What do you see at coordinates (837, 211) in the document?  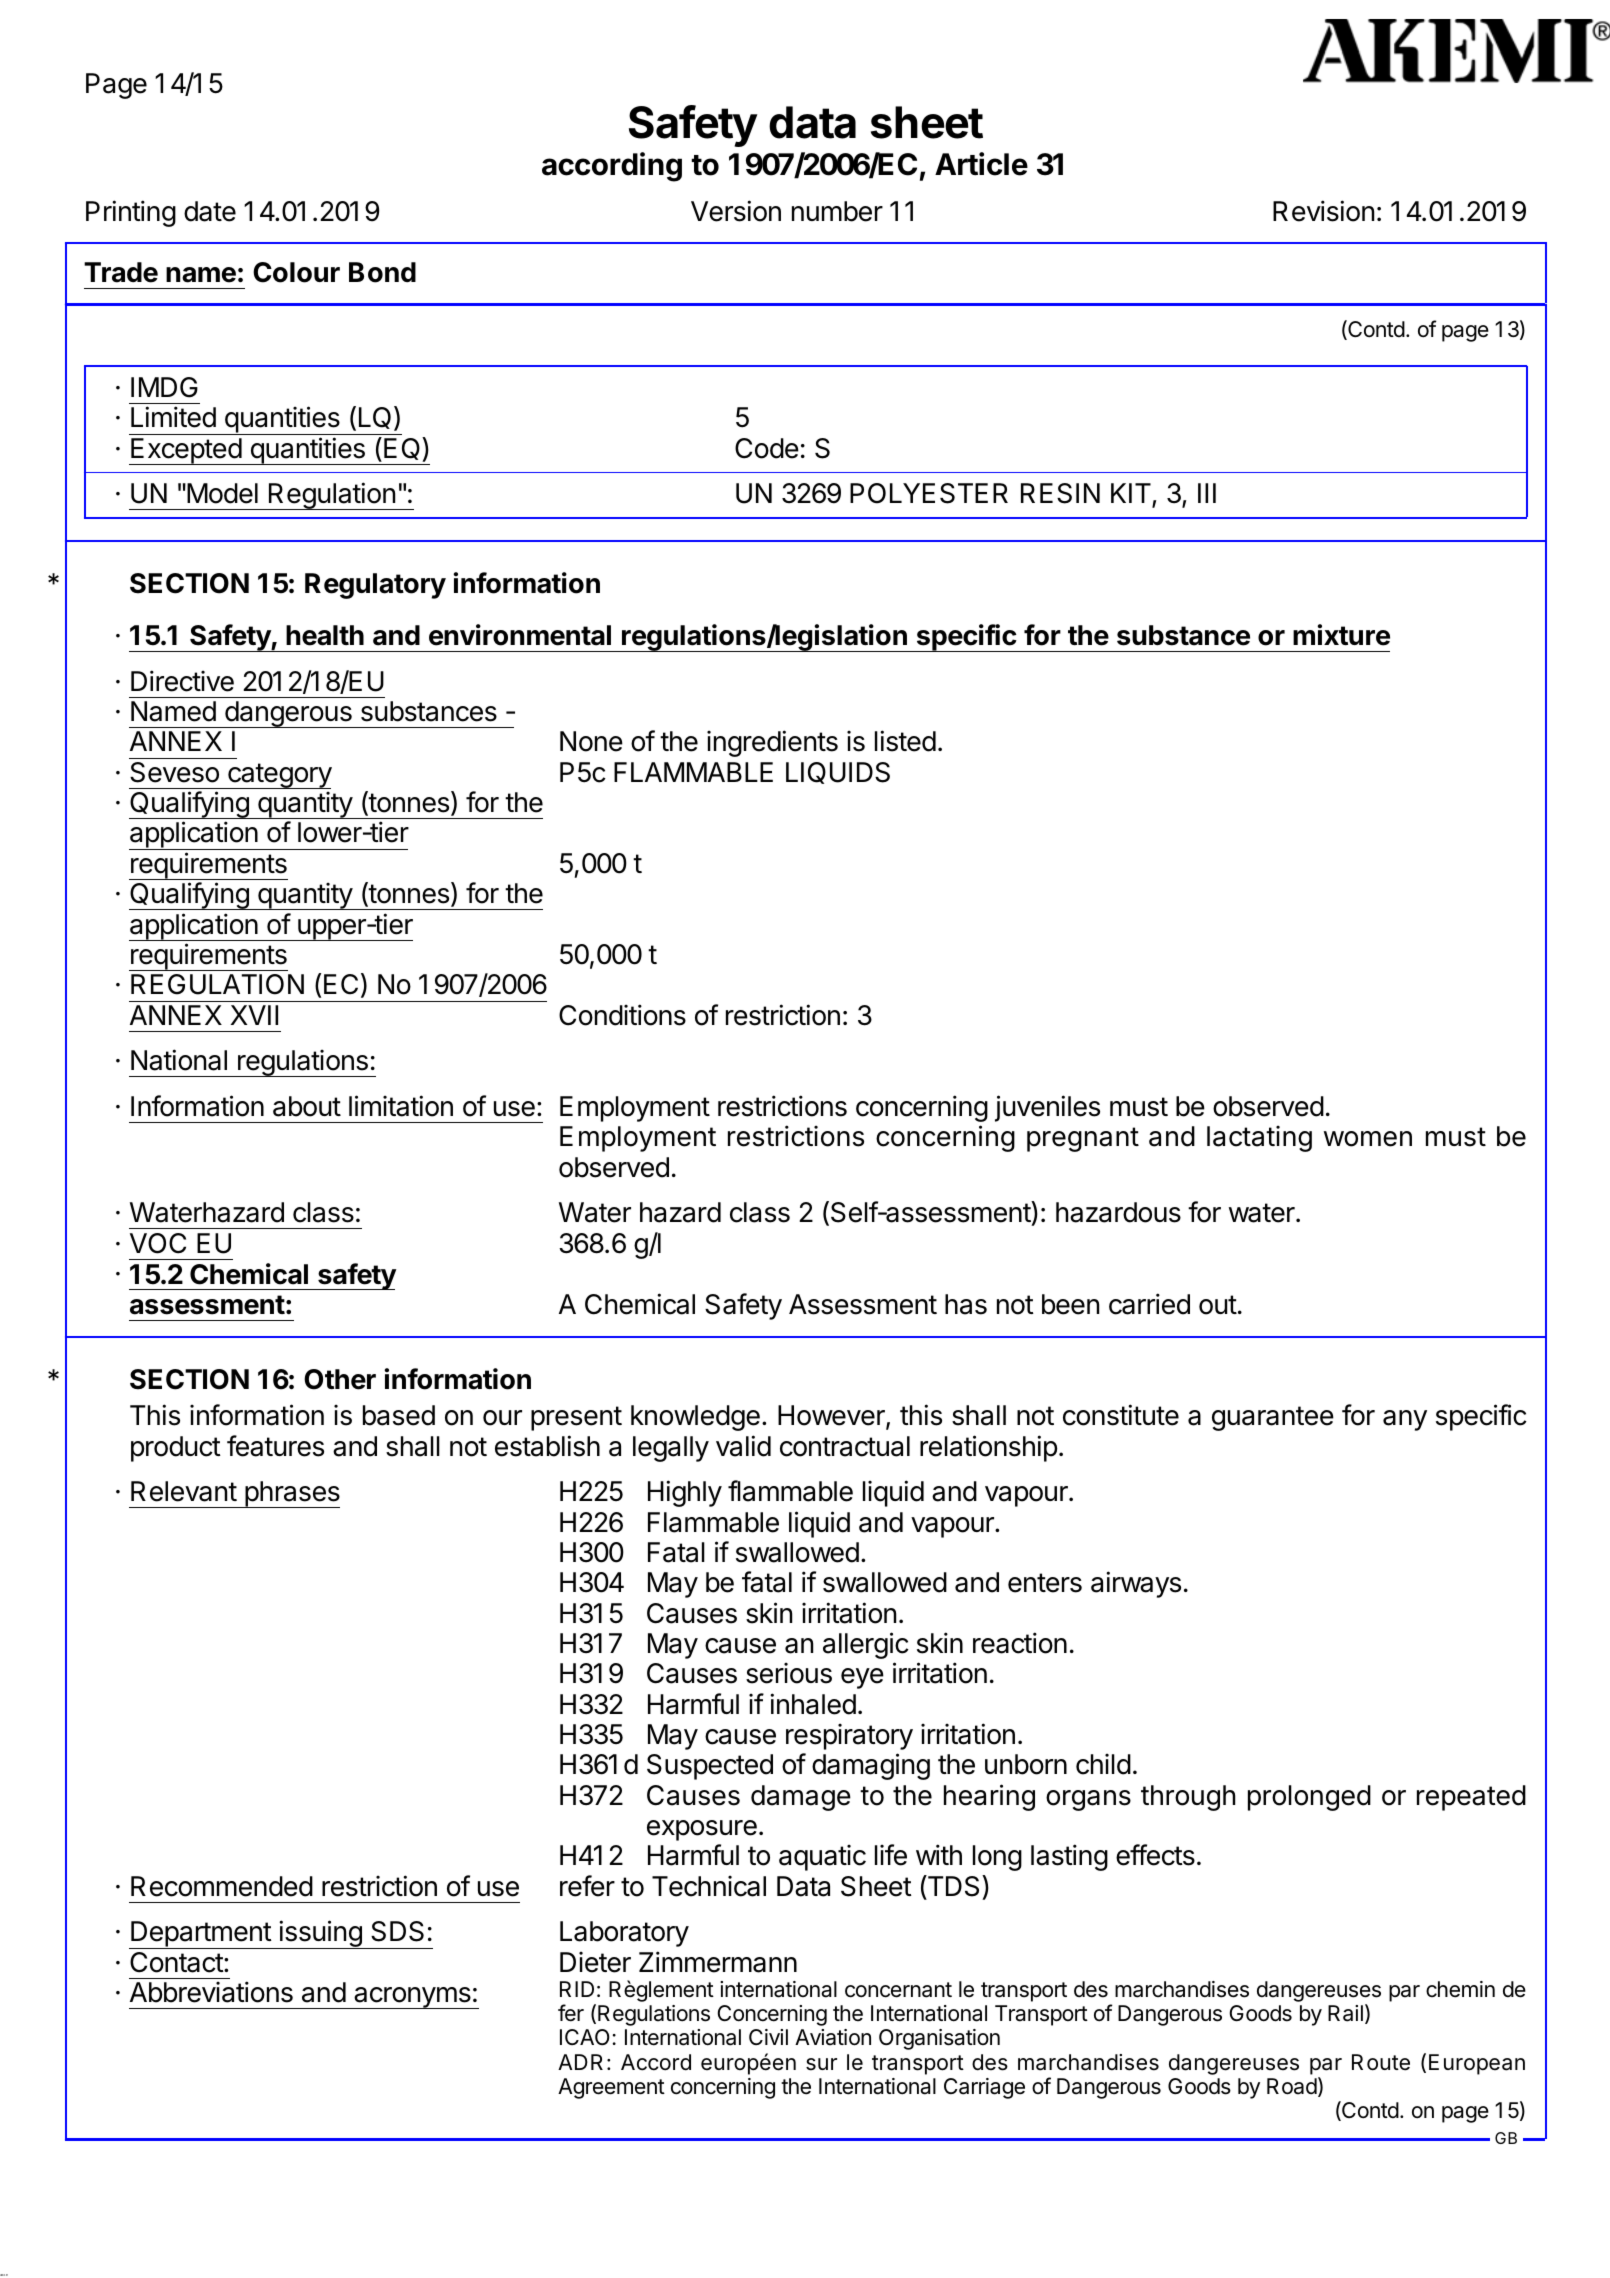 I see `number` at bounding box center [837, 211].
